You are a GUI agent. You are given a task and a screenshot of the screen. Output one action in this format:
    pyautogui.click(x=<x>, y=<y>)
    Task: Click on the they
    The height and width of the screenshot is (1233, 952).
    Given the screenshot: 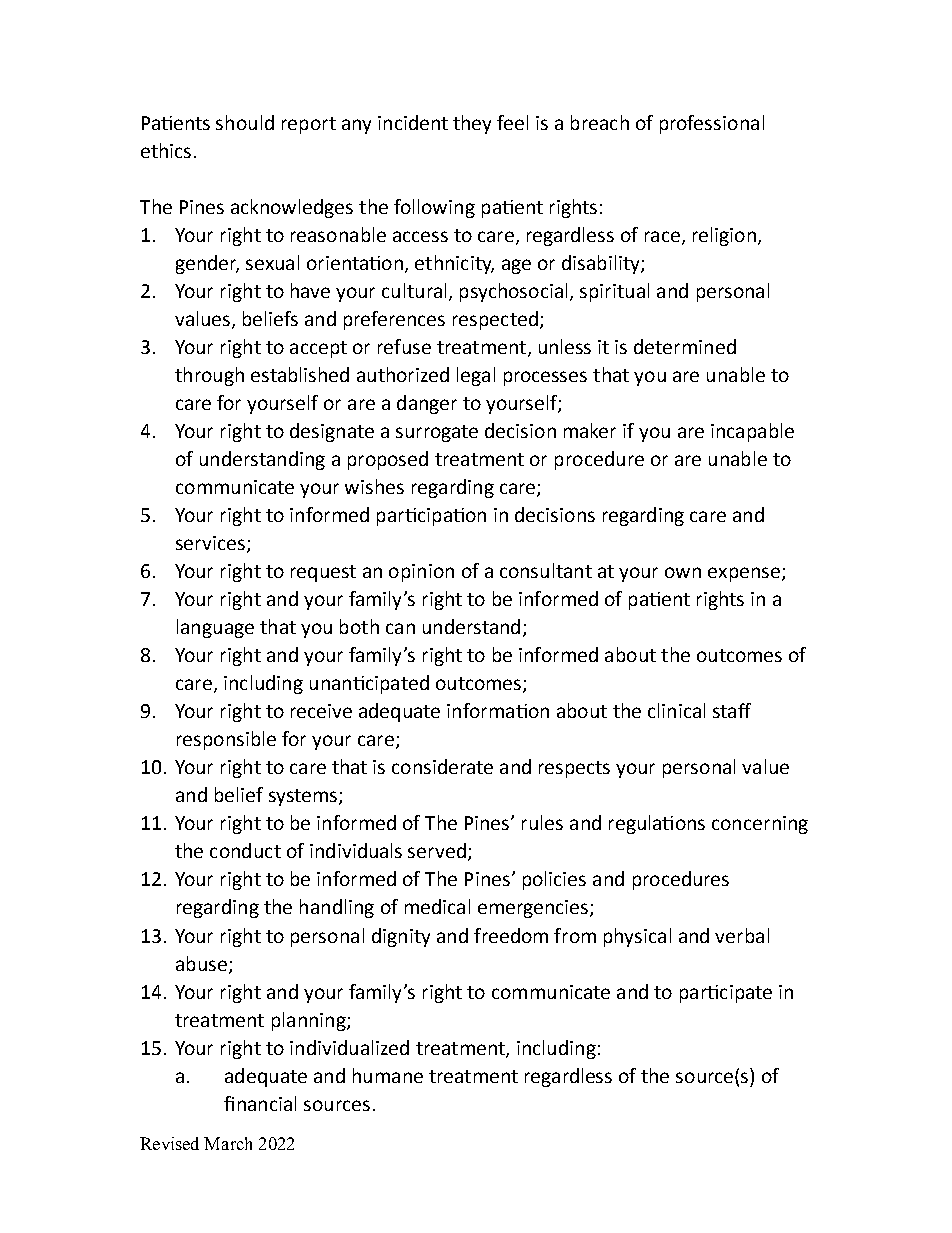 What is the action you would take?
    pyautogui.click(x=472, y=124)
